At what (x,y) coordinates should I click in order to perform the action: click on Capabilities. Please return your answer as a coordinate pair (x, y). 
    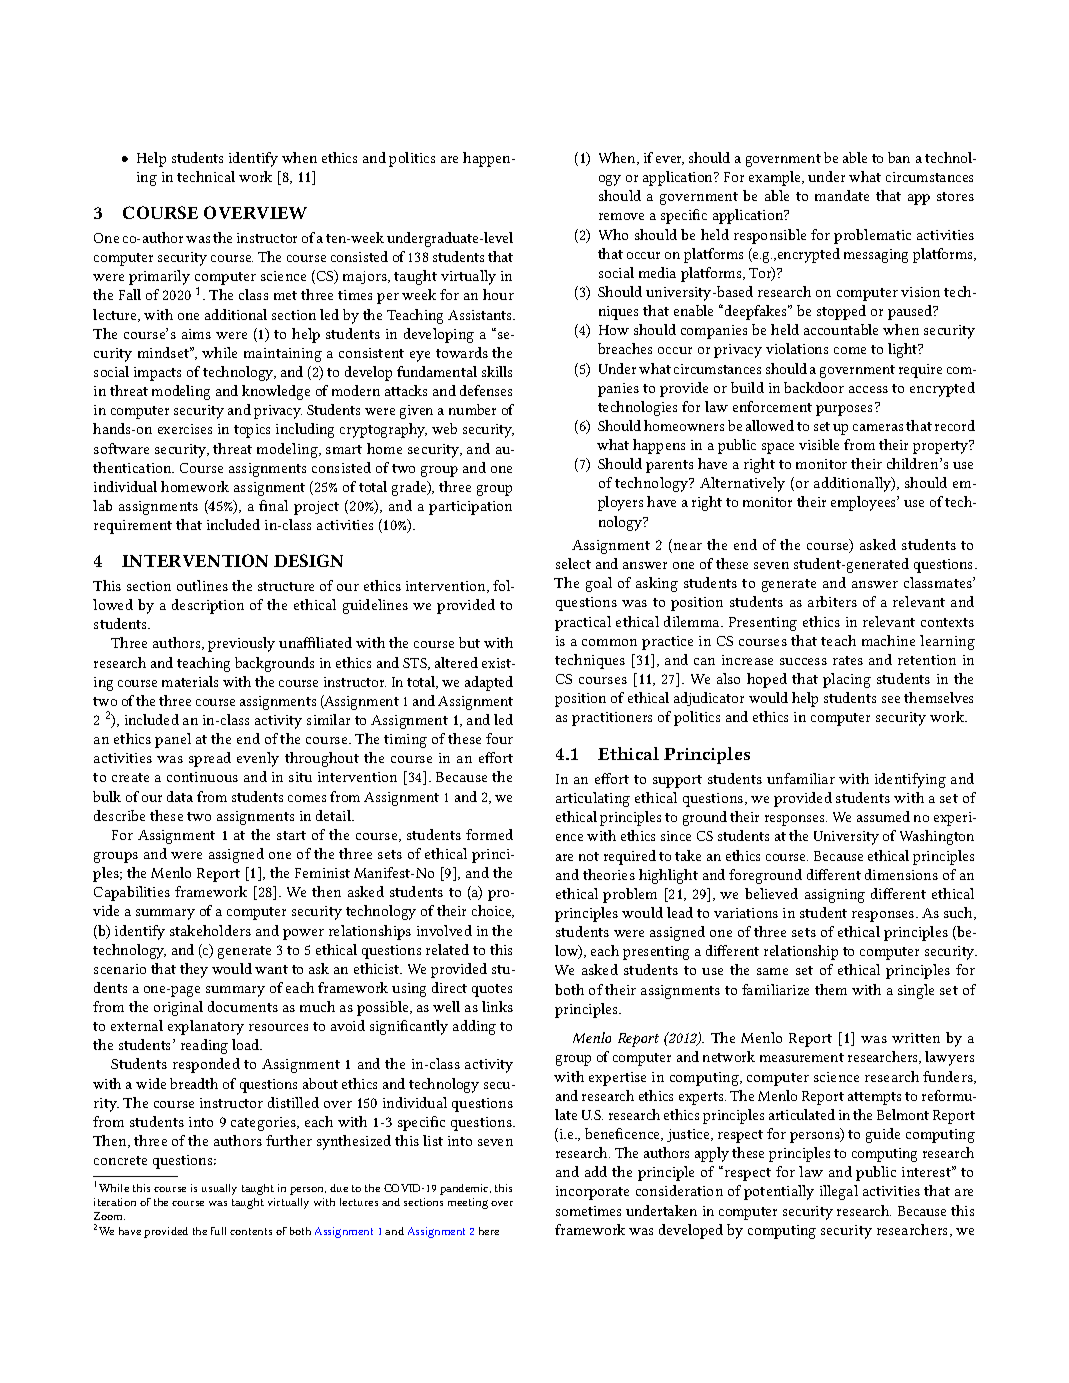
    Looking at the image, I should click on (132, 893).
